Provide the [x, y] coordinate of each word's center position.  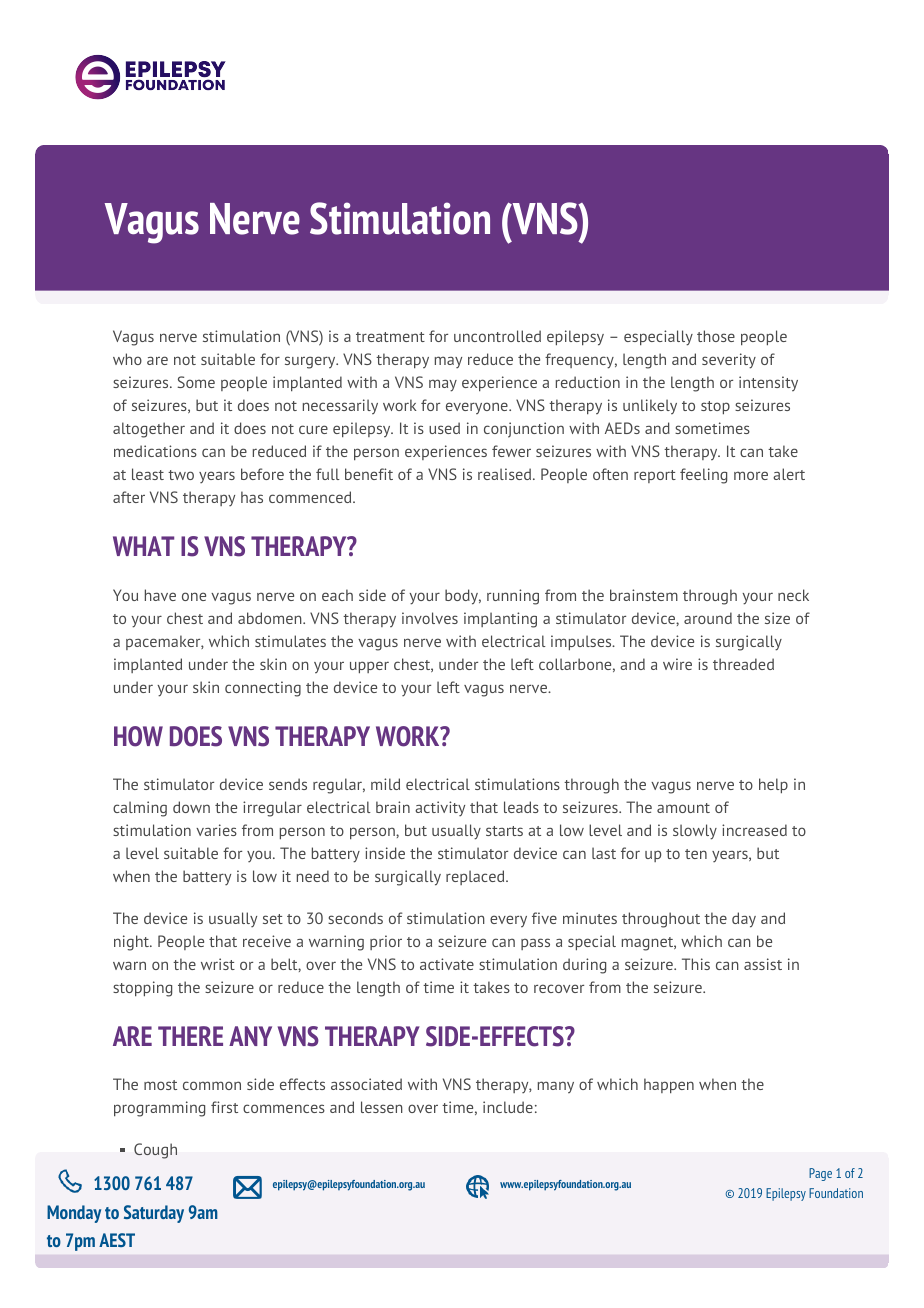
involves [430, 618]
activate [447, 964]
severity [729, 361]
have [160, 595]
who [127, 359]
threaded [743, 664]
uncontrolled [497, 336]
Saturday [154, 1214]
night [133, 943]
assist [763, 964]
